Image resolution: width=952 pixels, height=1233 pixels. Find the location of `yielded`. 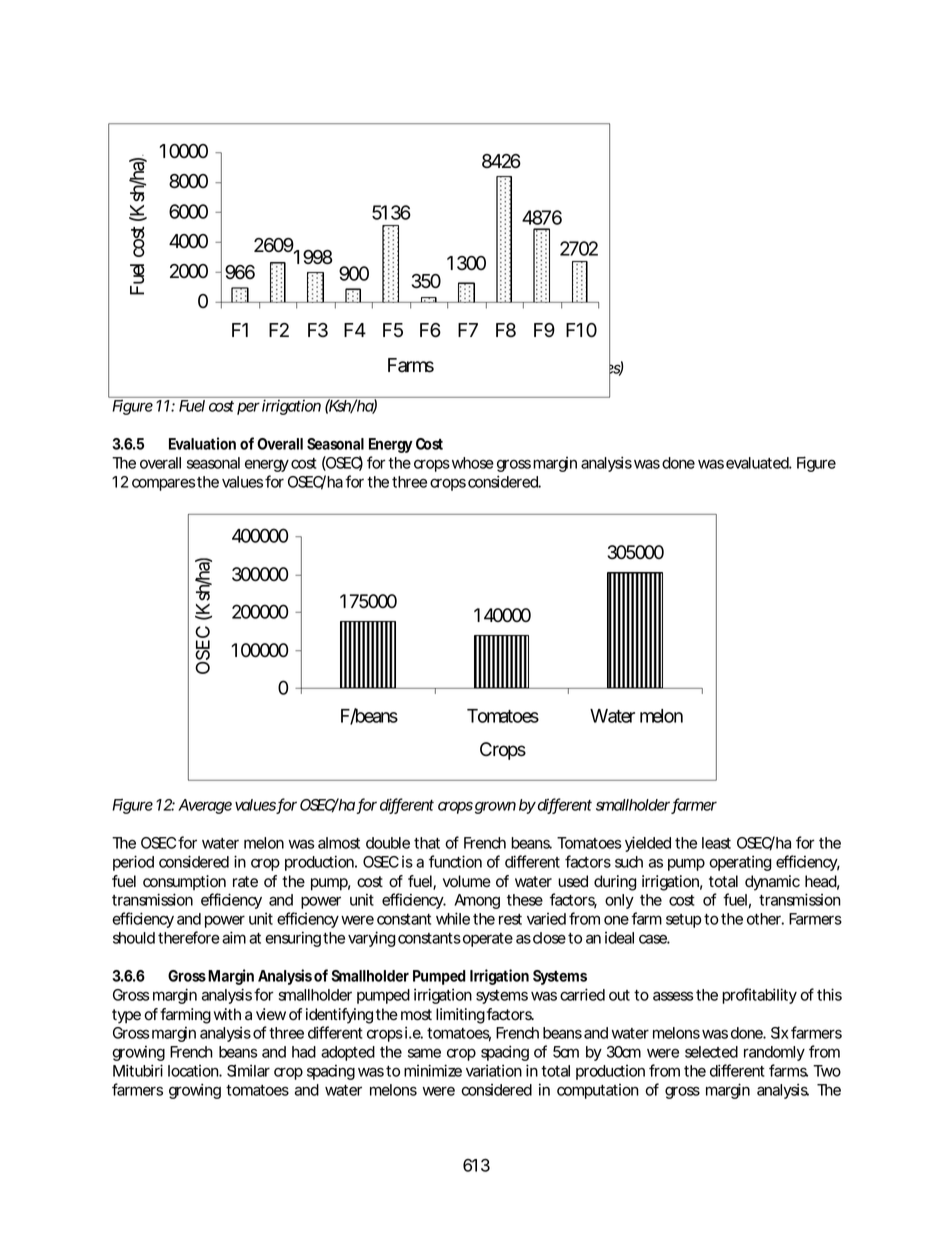

yielded is located at coordinates (648, 844).
